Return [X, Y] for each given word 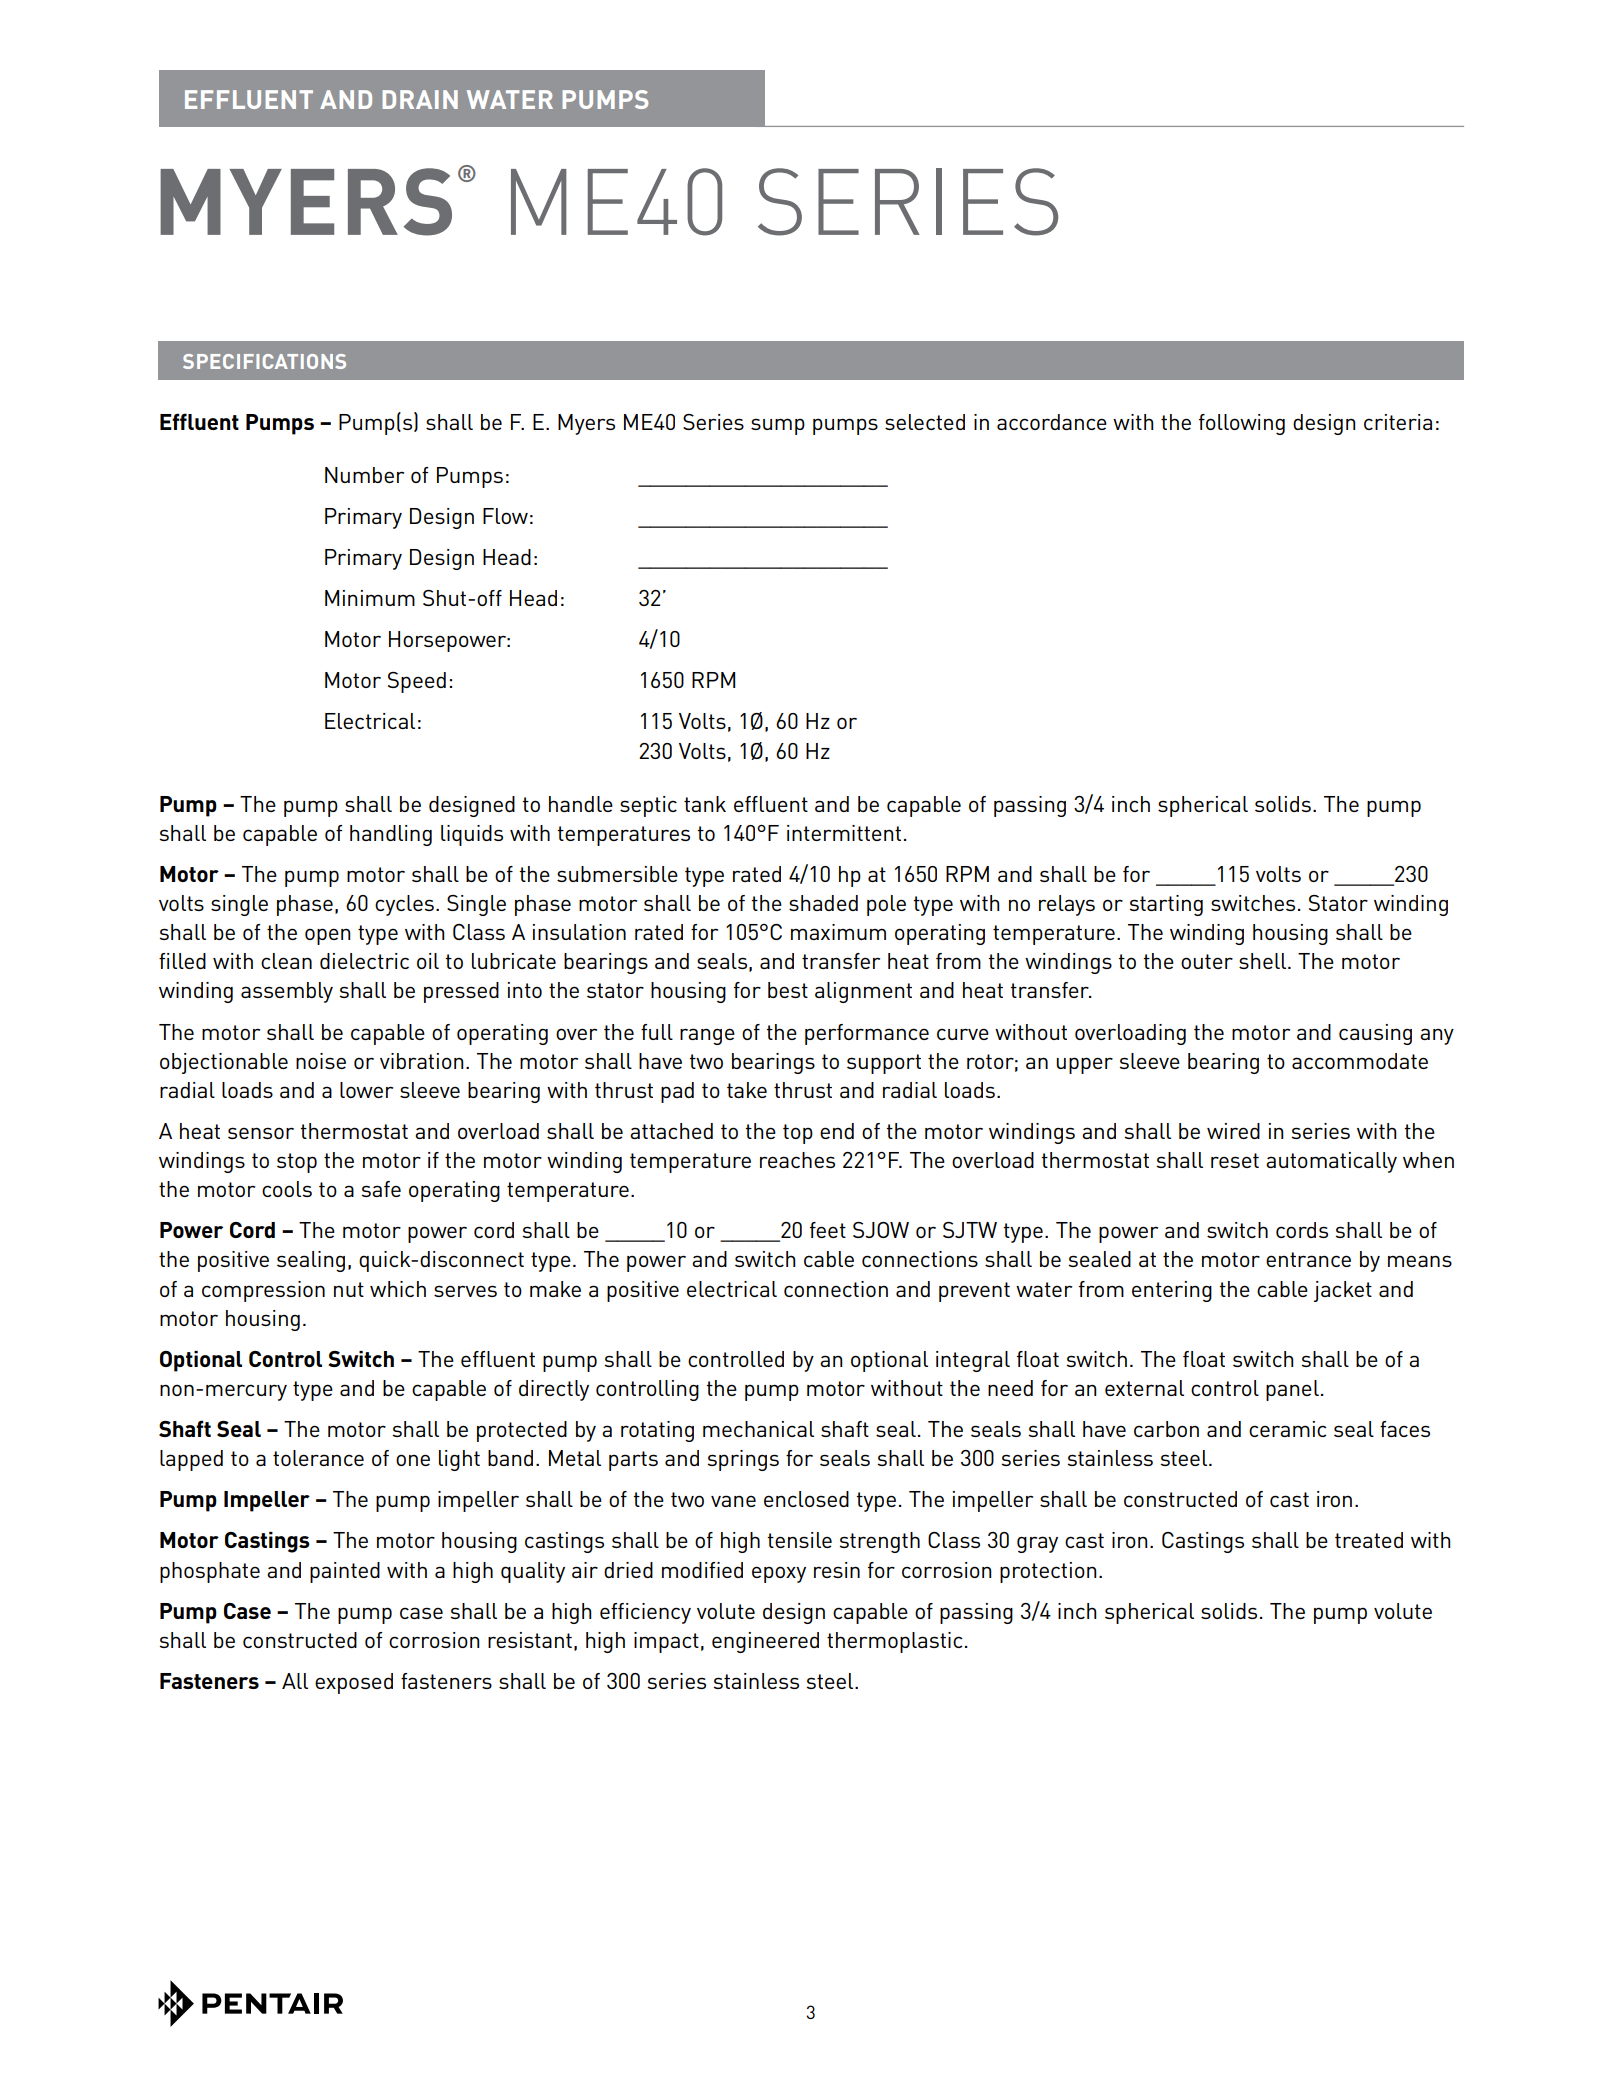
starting [1166, 905]
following [1242, 424]
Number [364, 475]
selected [925, 422]
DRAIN [420, 99]
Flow [505, 516]
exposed [354, 1683]
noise [321, 1061]
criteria [1398, 422]
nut [349, 1289]
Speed [417, 682]
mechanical [758, 1429]
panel [1292, 1390]
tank [705, 804]
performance [867, 1034]
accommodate [1360, 1061]
